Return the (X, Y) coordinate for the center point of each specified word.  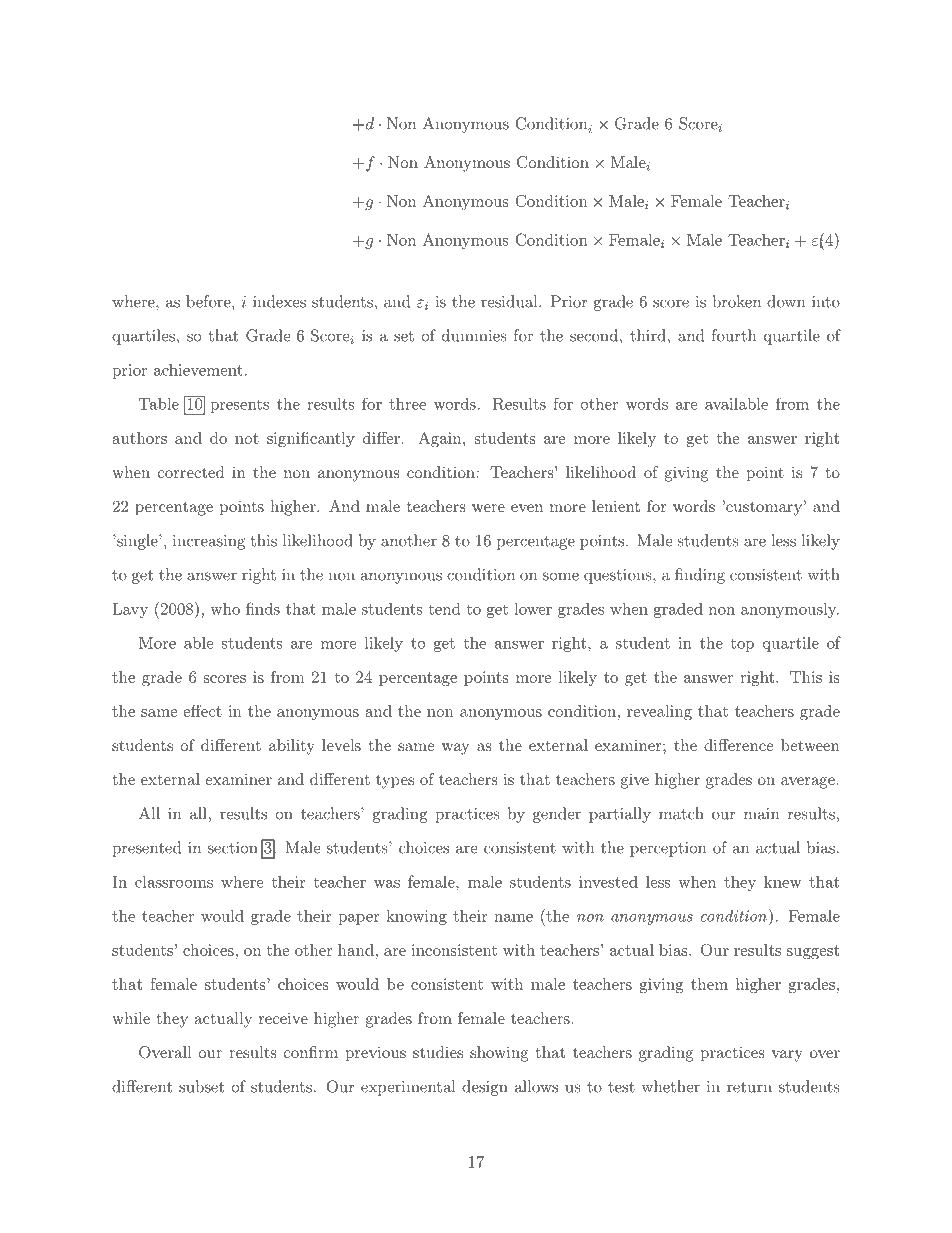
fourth (734, 335)
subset (201, 1086)
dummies (474, 335)
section (233, 848)
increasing (209, 542)
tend (444, 608)
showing (499, 1054)
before (209, 301)
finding (700, 576)
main (761, 814)
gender (557, 815)
